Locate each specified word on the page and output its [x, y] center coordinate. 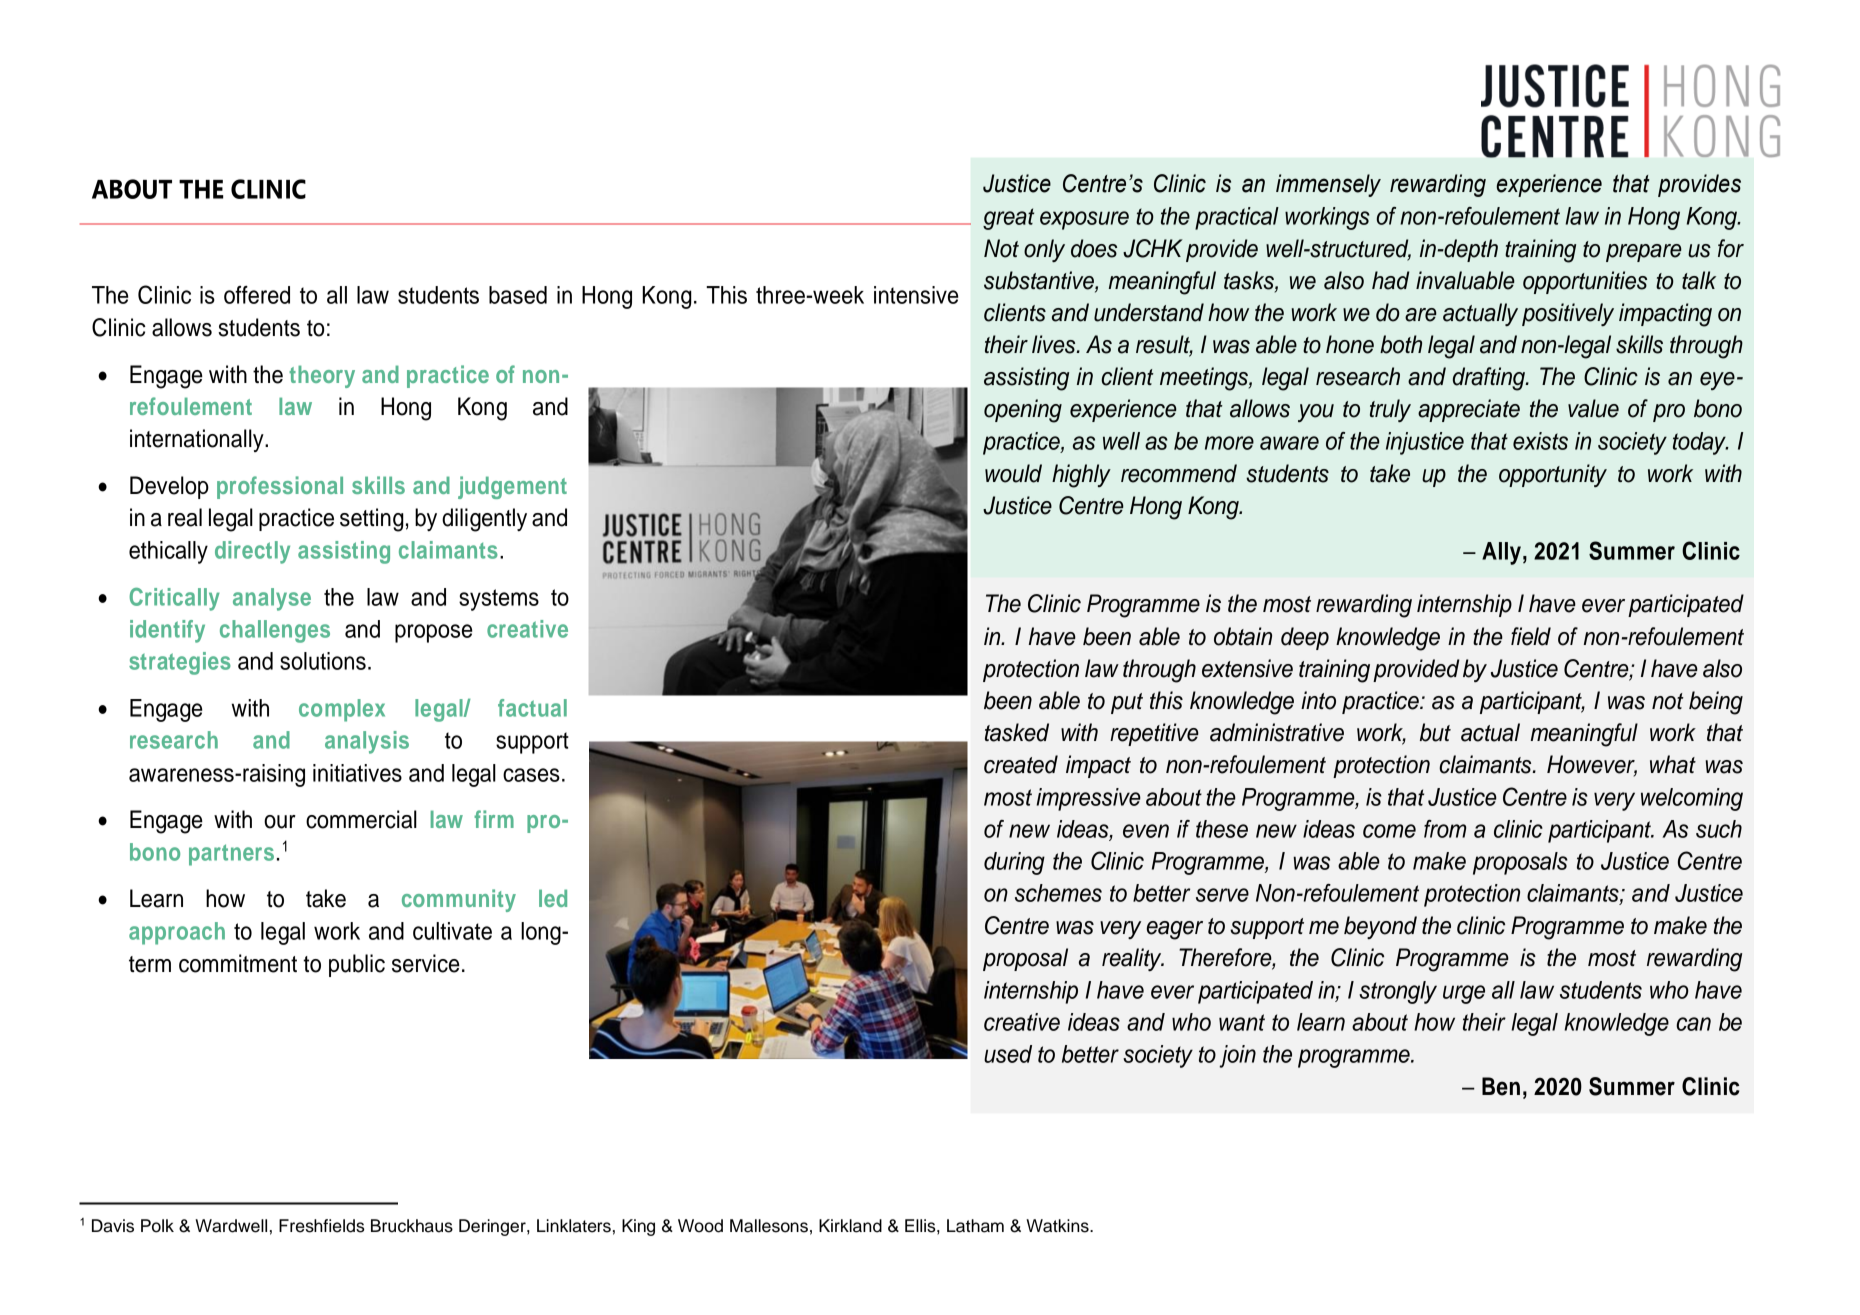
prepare [1644, 253]
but [1435, 732]
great [1008, 219]
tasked [1017, 732]
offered [257, 295]
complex [342, 710]
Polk [157, 1226]
